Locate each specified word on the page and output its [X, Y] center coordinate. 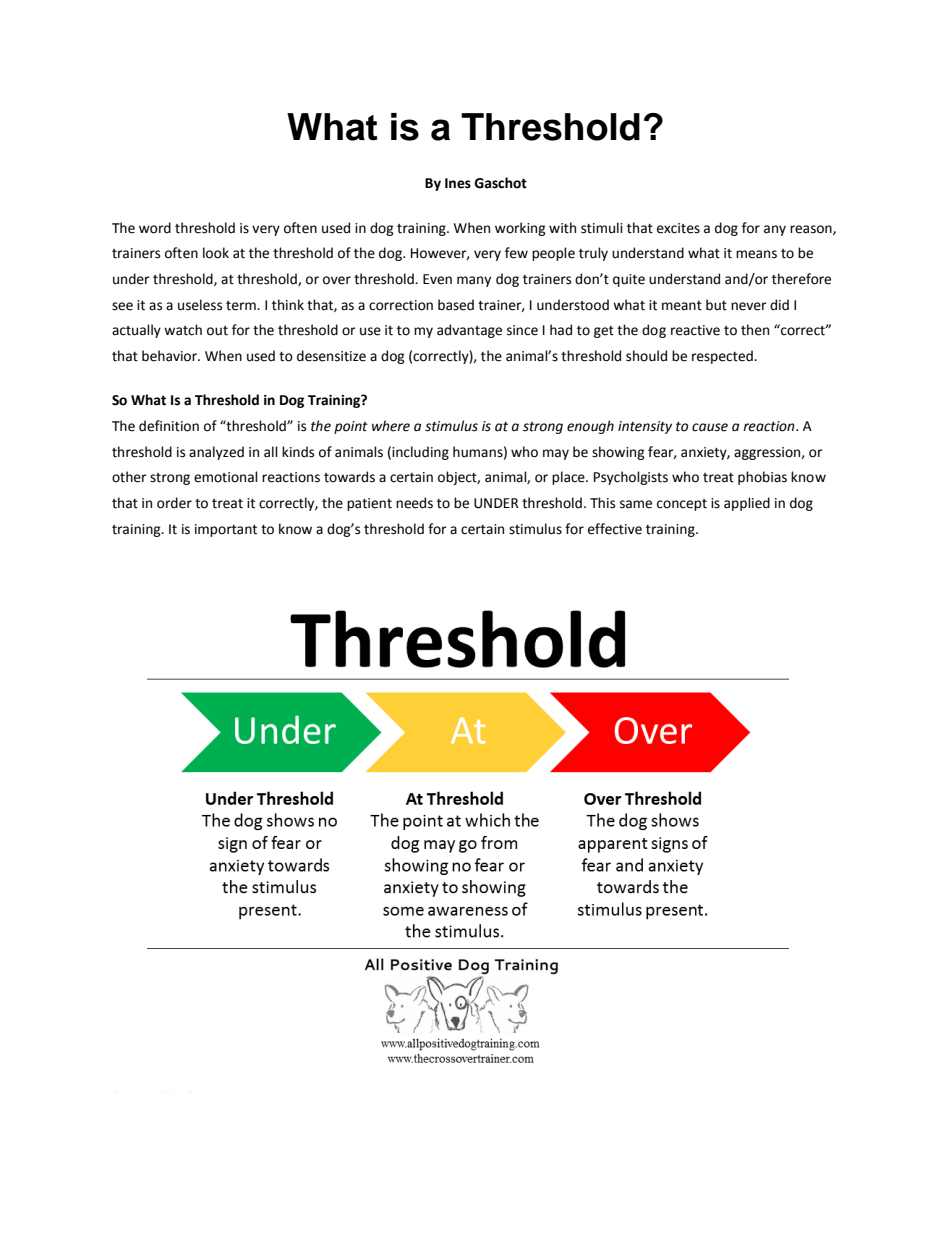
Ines [458, 183]
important [226, 530]
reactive [695, 330]
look [216, 253]
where [391, 426]
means [756, 254]
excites [678, 228]
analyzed [216, 453]
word [155, 228]
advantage [469, 331]
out [217, 331]
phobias [762, 478]
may [556, 454]
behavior [170, 356]
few [516, 253]
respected [723, 357]
